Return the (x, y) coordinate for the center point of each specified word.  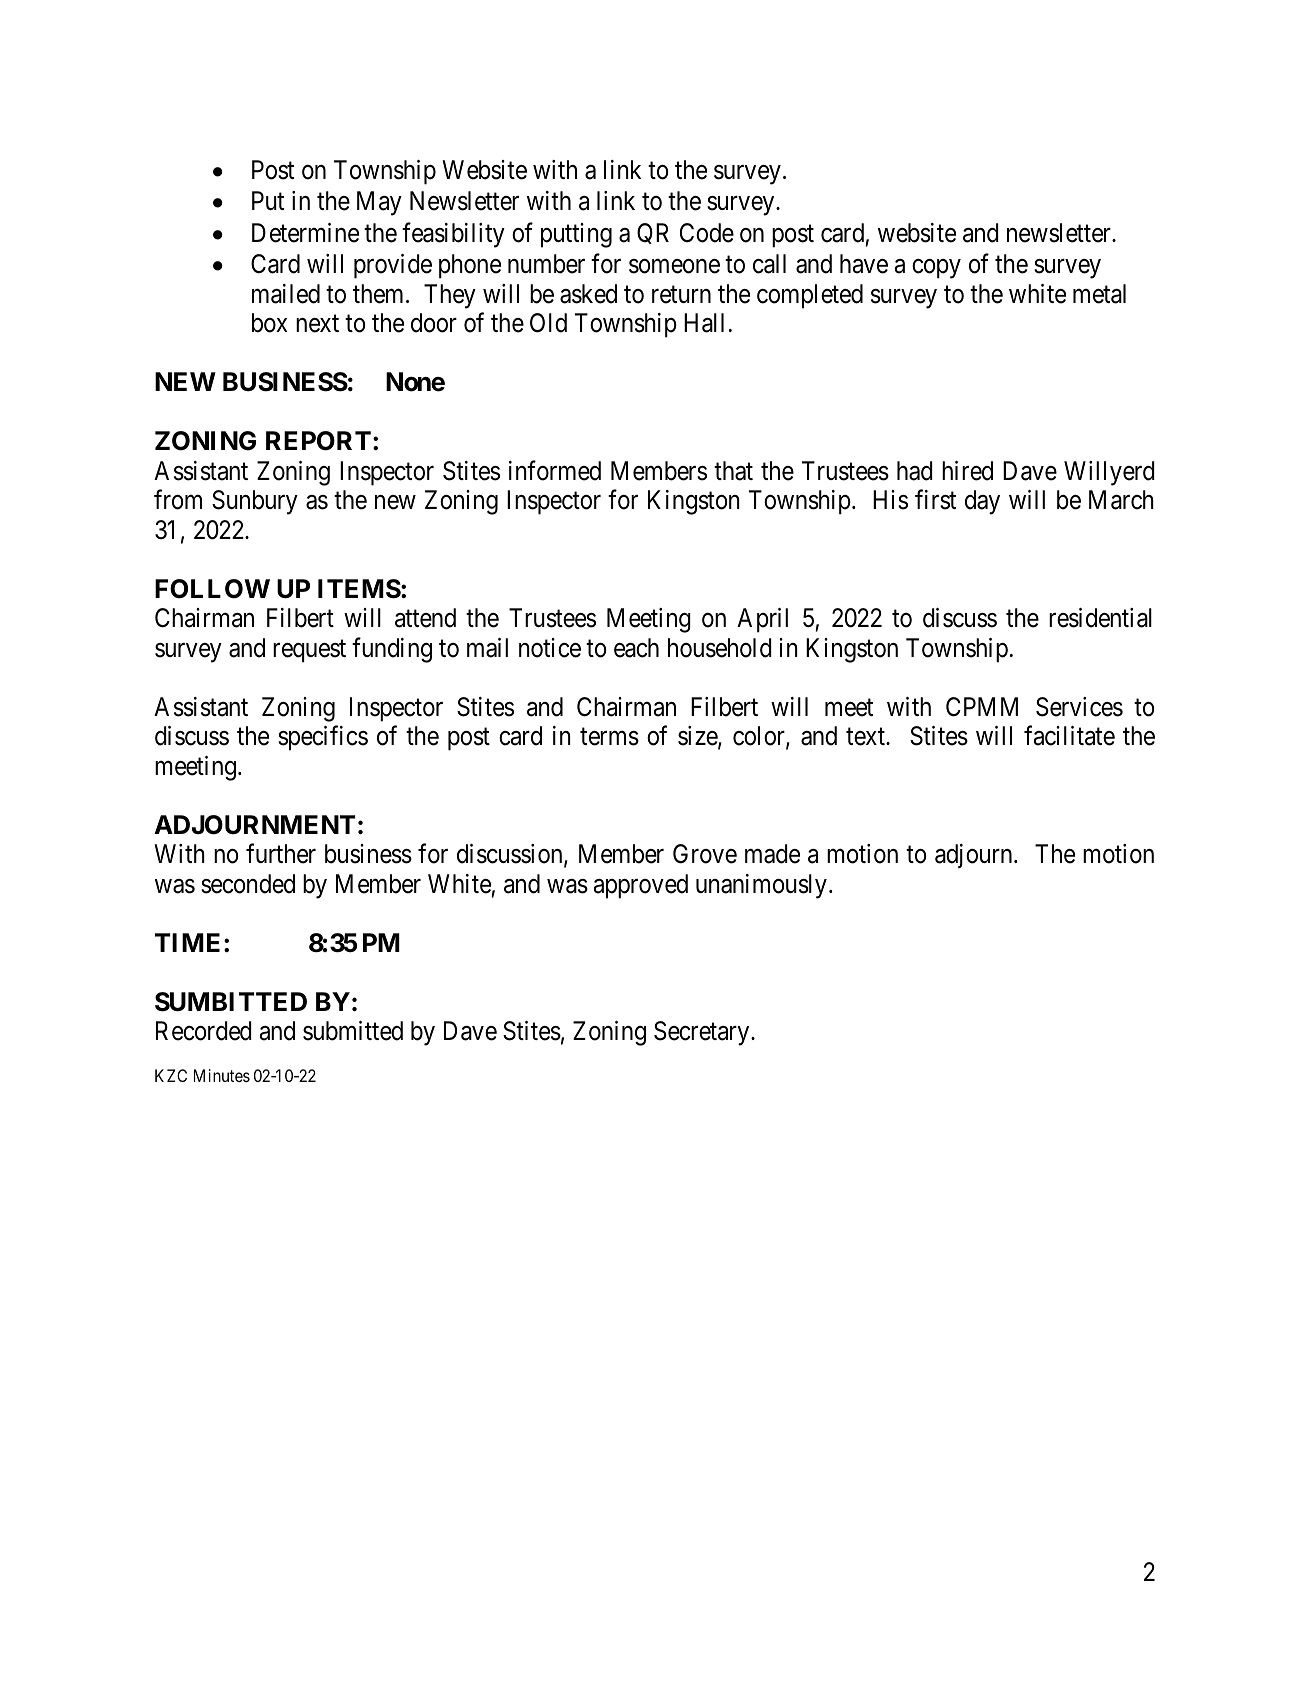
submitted (353, 1031)
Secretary (703, 1033)
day (982, 502)
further (281, 854)
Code (707, 233)
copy (936, 269)
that (733, 471)
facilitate (1069, 736)
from (178, 500)
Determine (305, 233)
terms (609, 737)
